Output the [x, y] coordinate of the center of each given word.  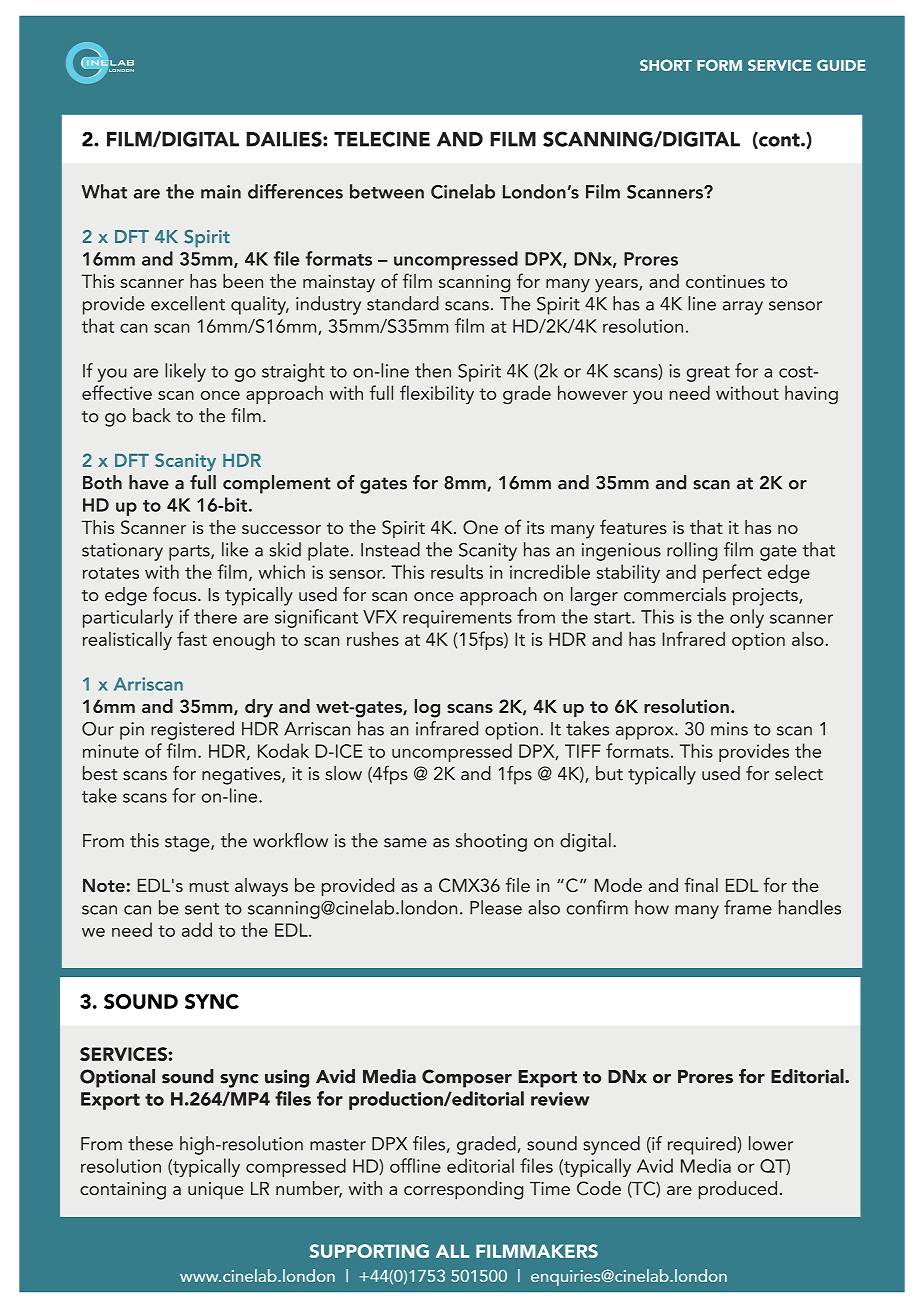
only [747, 618]
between [387, 191]
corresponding [463, 1190]
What [104, 191]
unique [216, 1191]
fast [192, 638]
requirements [457, 619]
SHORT [666, 65]
